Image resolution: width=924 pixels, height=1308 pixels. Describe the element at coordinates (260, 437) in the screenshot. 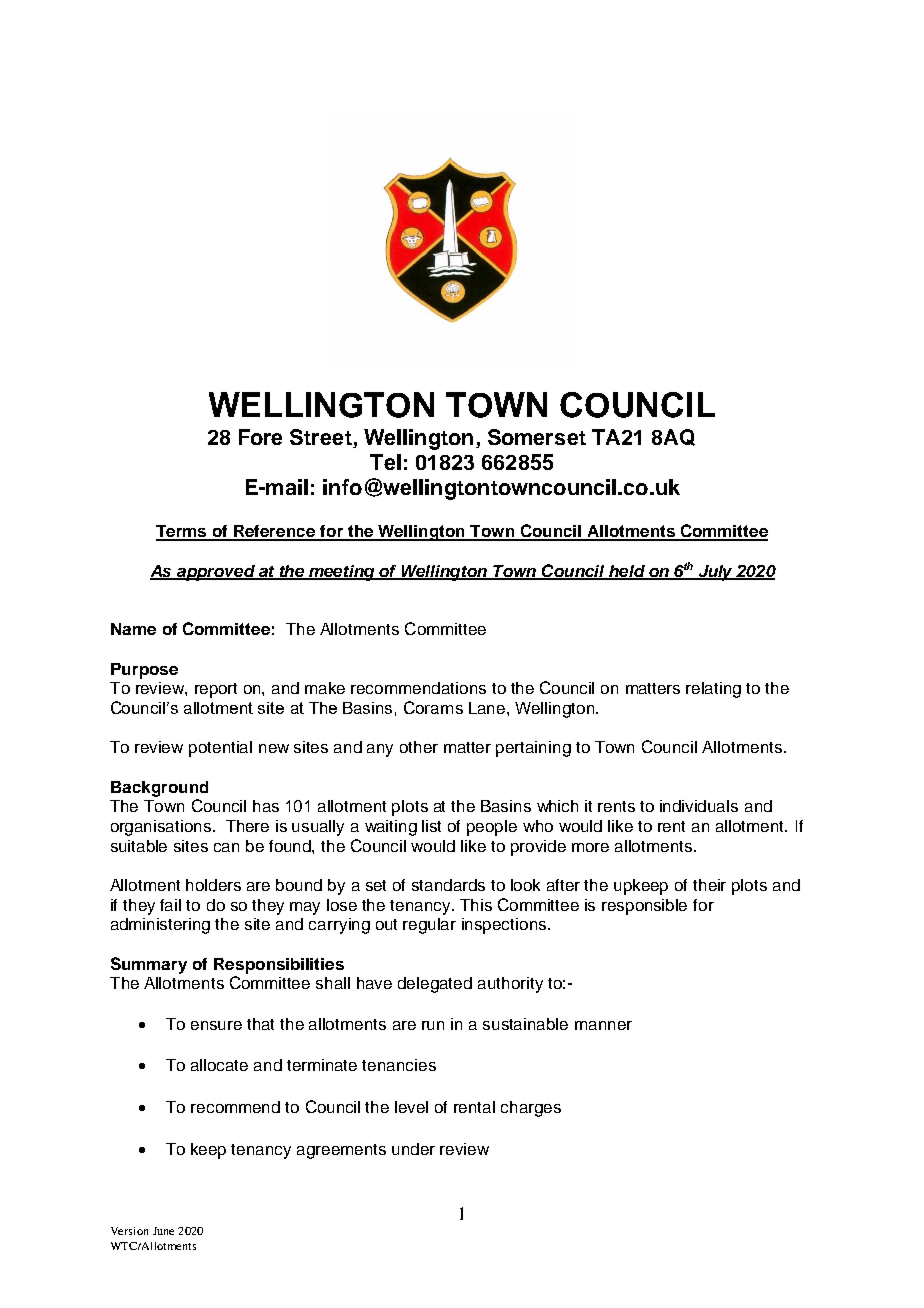

I see `Fore` at that location.
